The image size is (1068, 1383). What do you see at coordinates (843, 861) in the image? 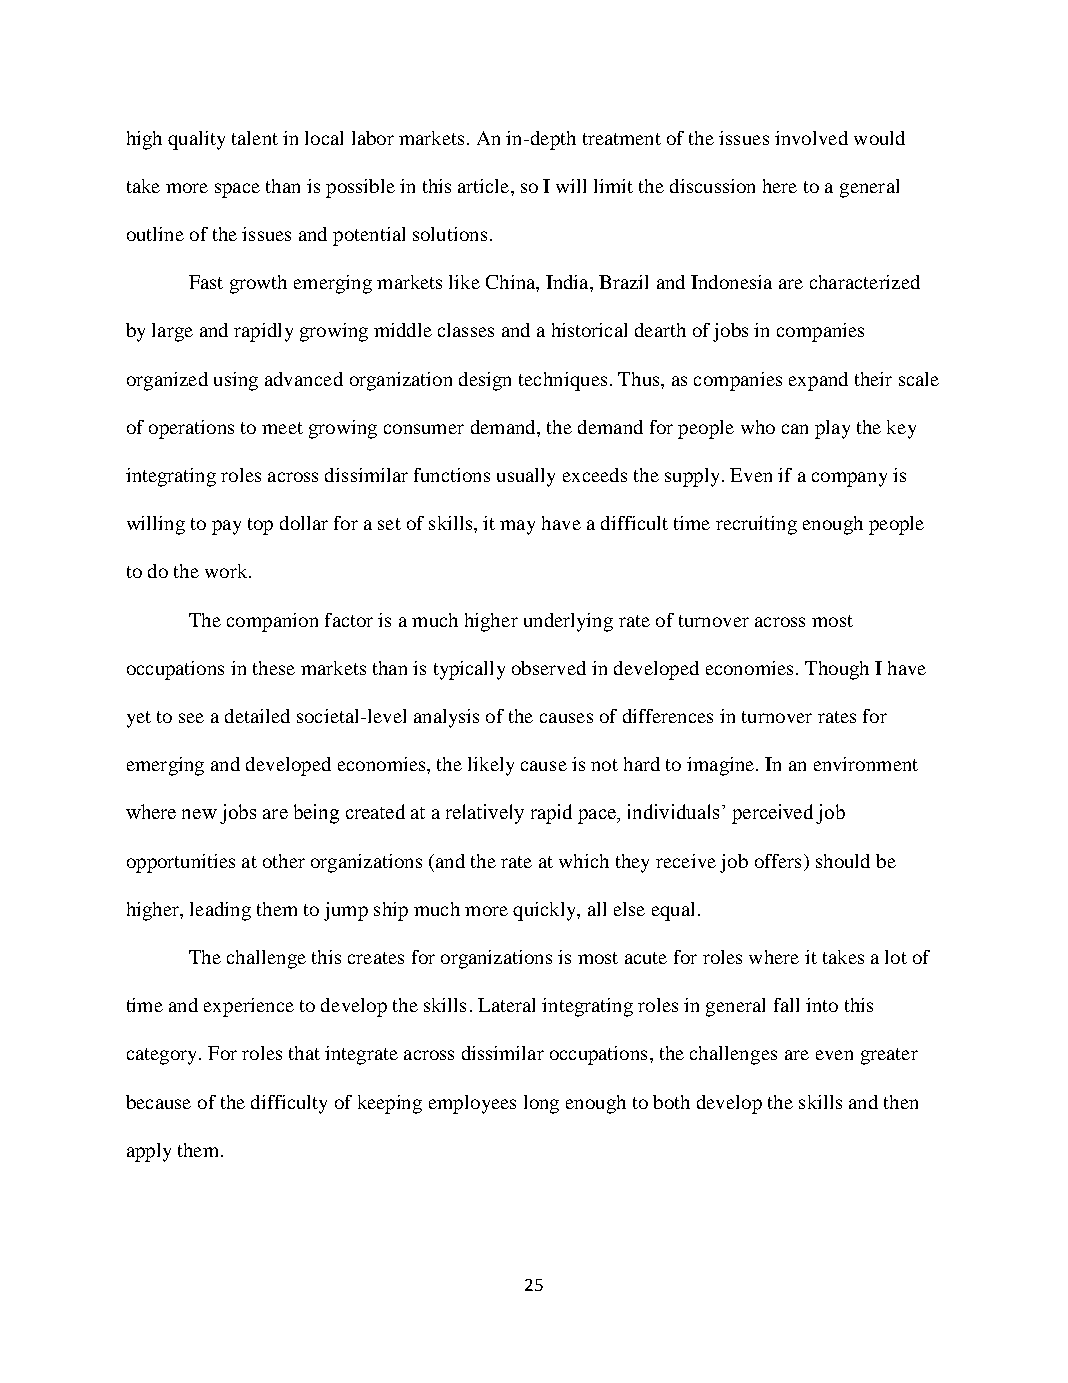
I see `should` at bounding box center [843, 861].
